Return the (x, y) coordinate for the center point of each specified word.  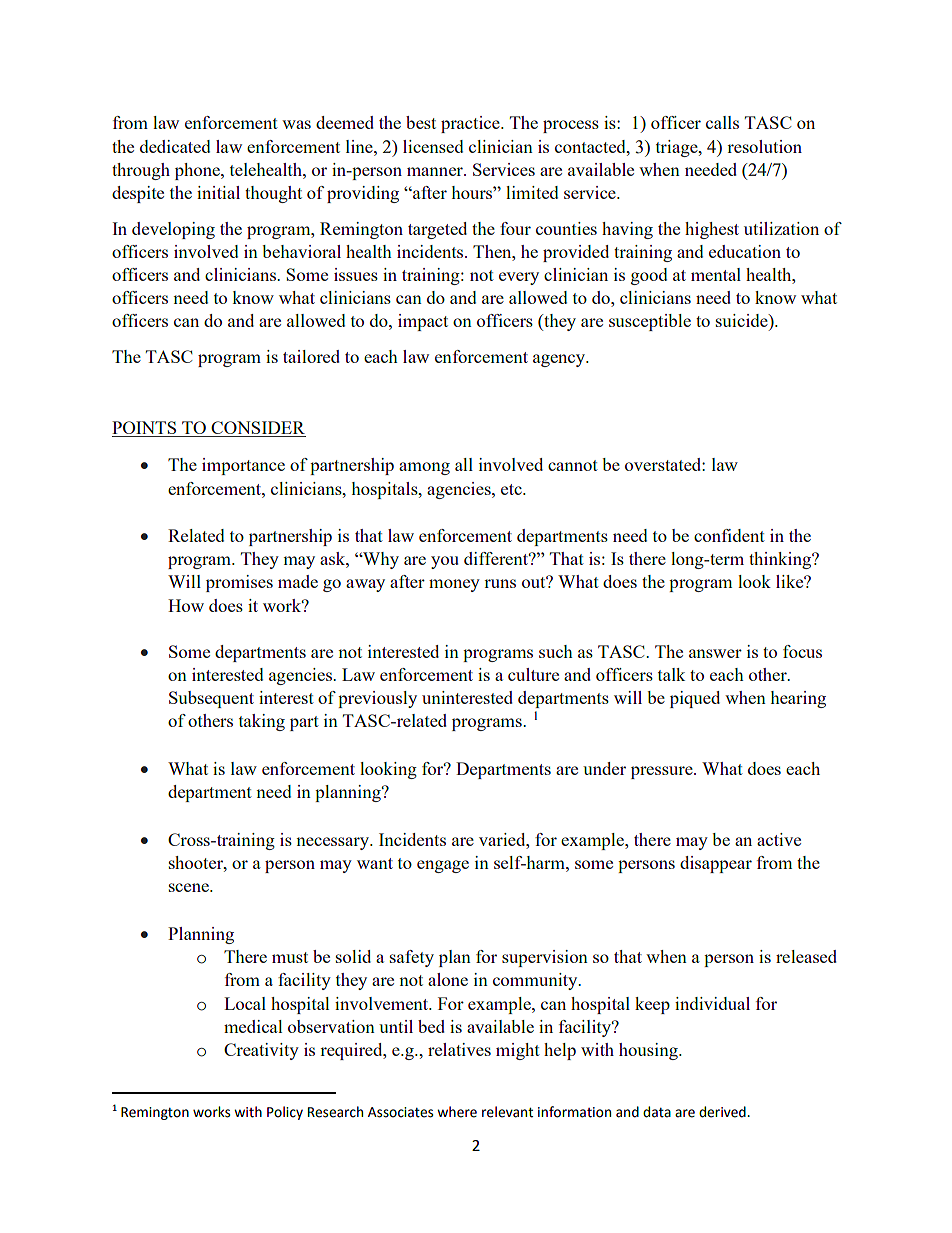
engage (443, 866)
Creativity (261, 1051)
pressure (663, 772)
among (424, 468)
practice (471, 124)
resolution (764, 146)
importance (243, 466)
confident (729, 535)
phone (198, 171)
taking (262, 722)
